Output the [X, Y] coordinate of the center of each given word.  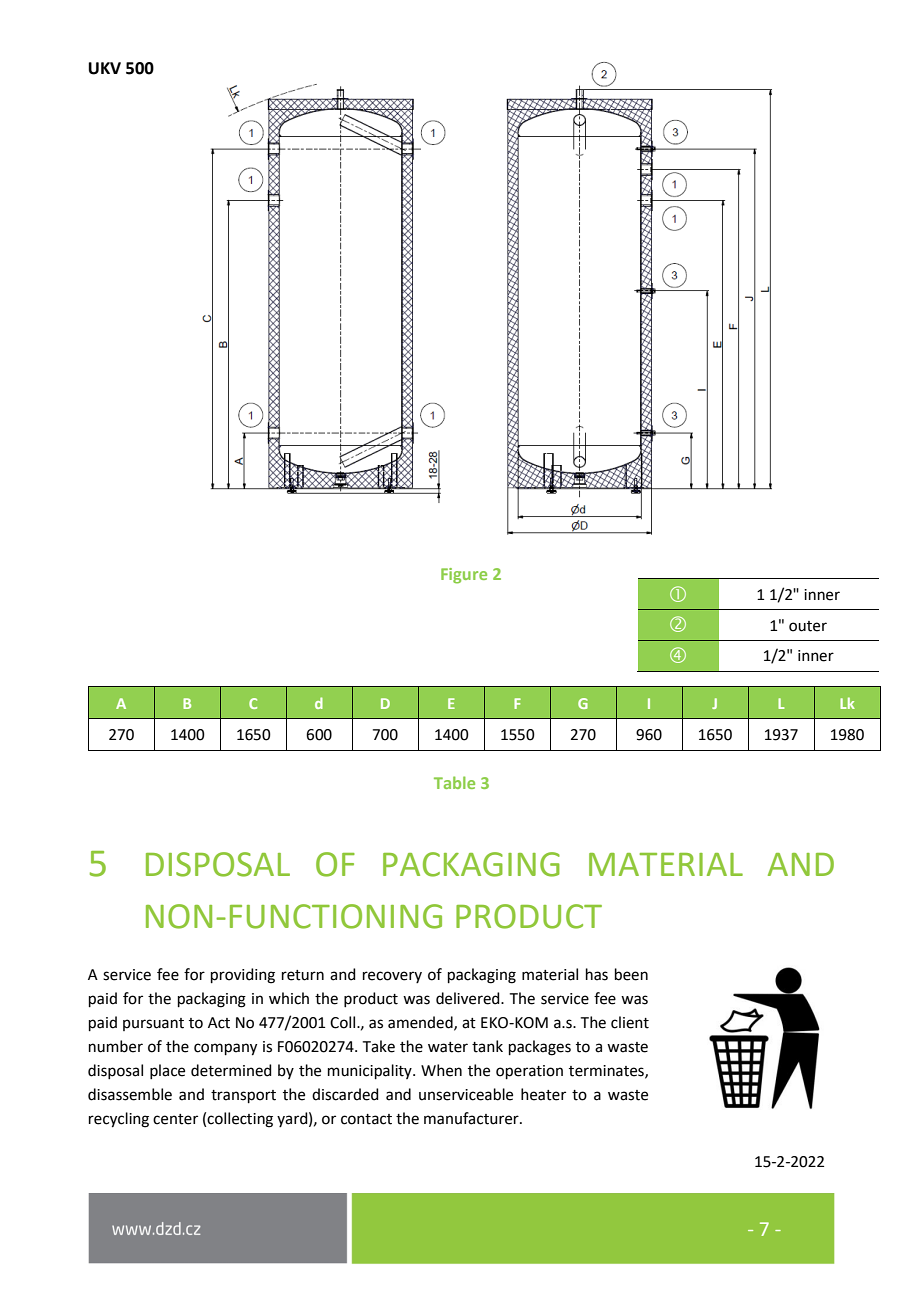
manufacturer [472, 1118]
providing [243, 976]
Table [454, 782]
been [631, 974]
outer [808, 626]
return [303, 975]
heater [543, 1094]
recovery [392, 977]
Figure [464, 576]
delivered [469, 998]
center [175, 1119]
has [597, 974]
